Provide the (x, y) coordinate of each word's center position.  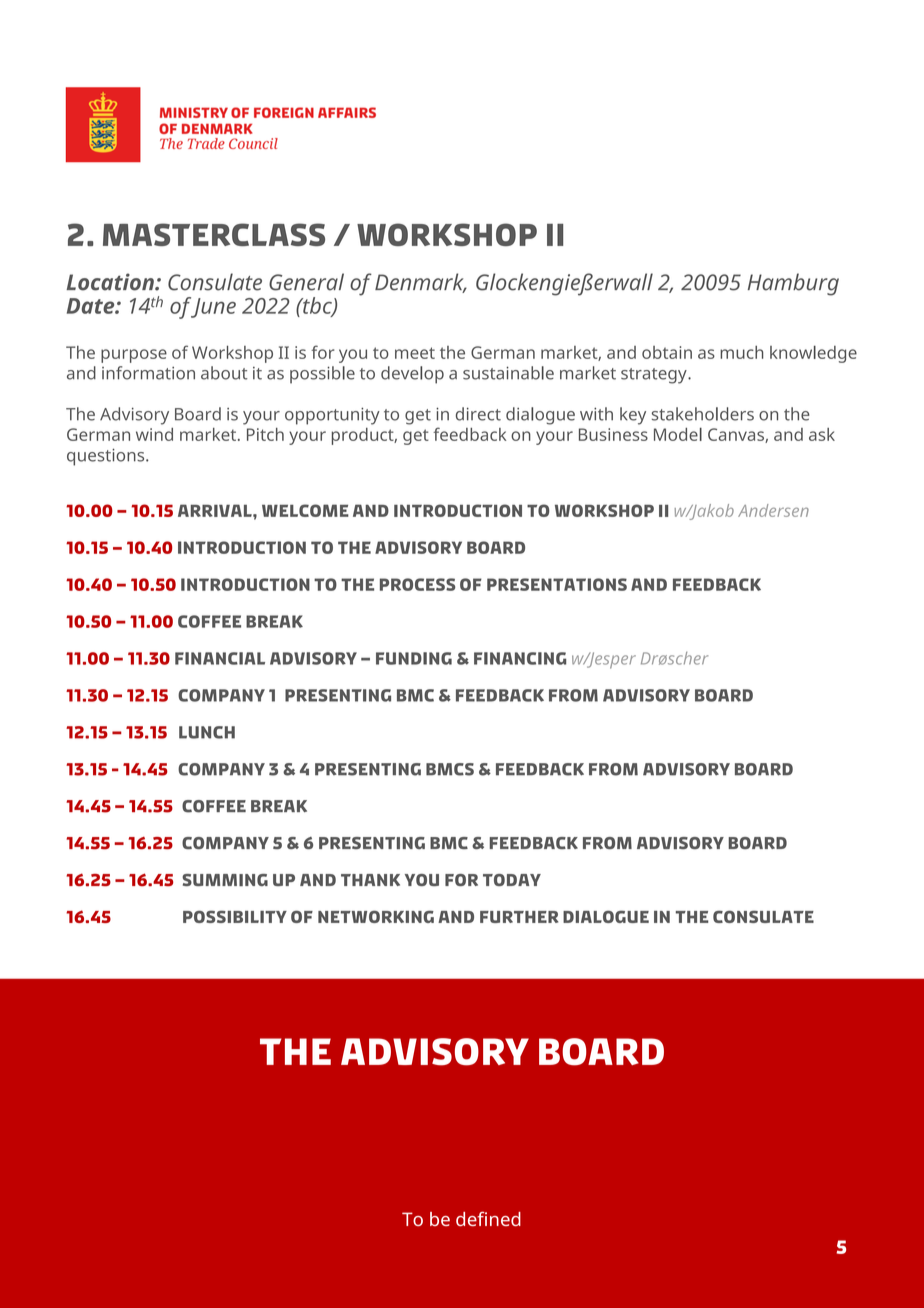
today (512, 880)
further (519, 917)
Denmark (420, 283)
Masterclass (214, 234)
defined (488, 1218)
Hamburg (793, 284)
